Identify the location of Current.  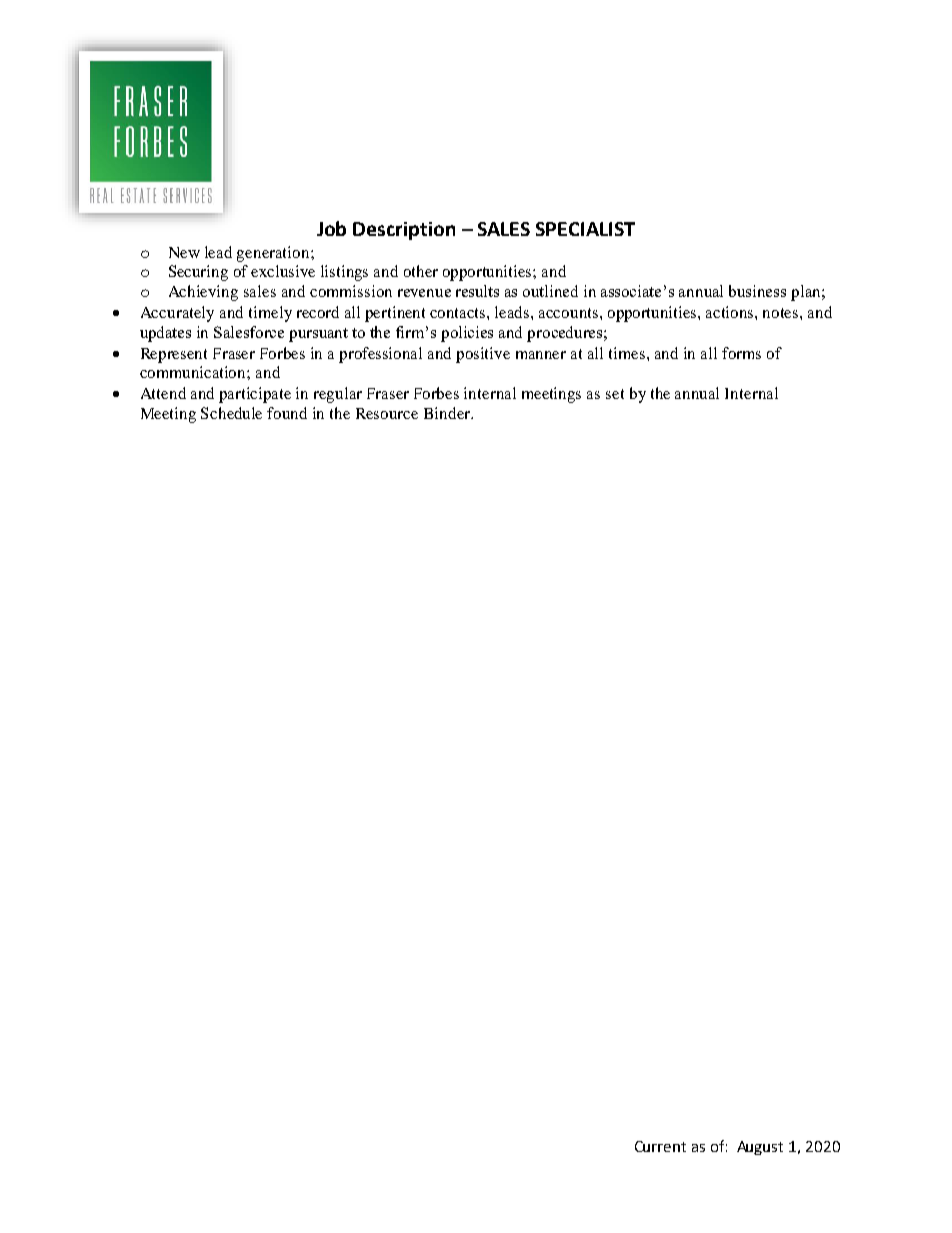
(660, 1146).
